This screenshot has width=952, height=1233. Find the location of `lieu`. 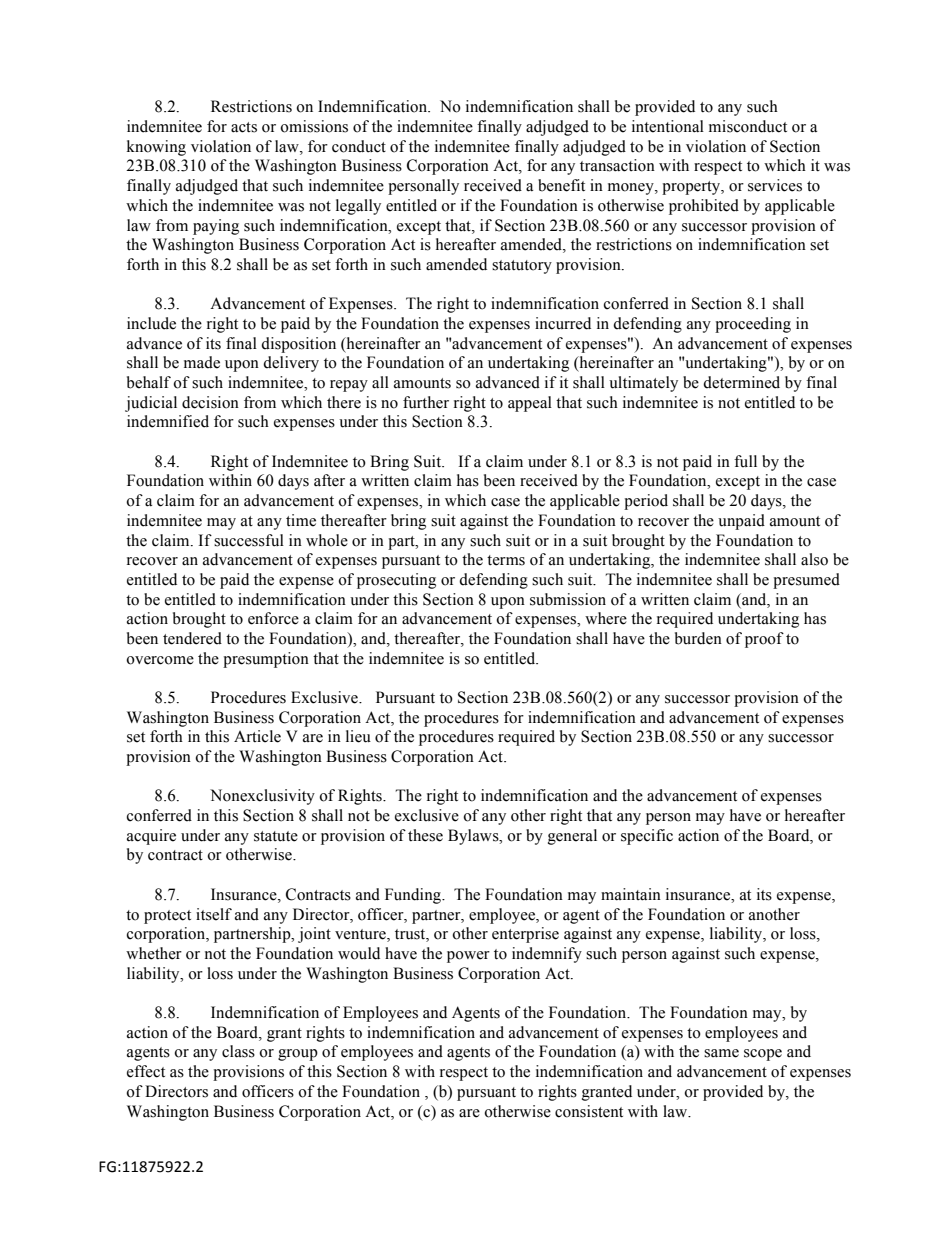

lieu is located at coordinates (358, 736).
